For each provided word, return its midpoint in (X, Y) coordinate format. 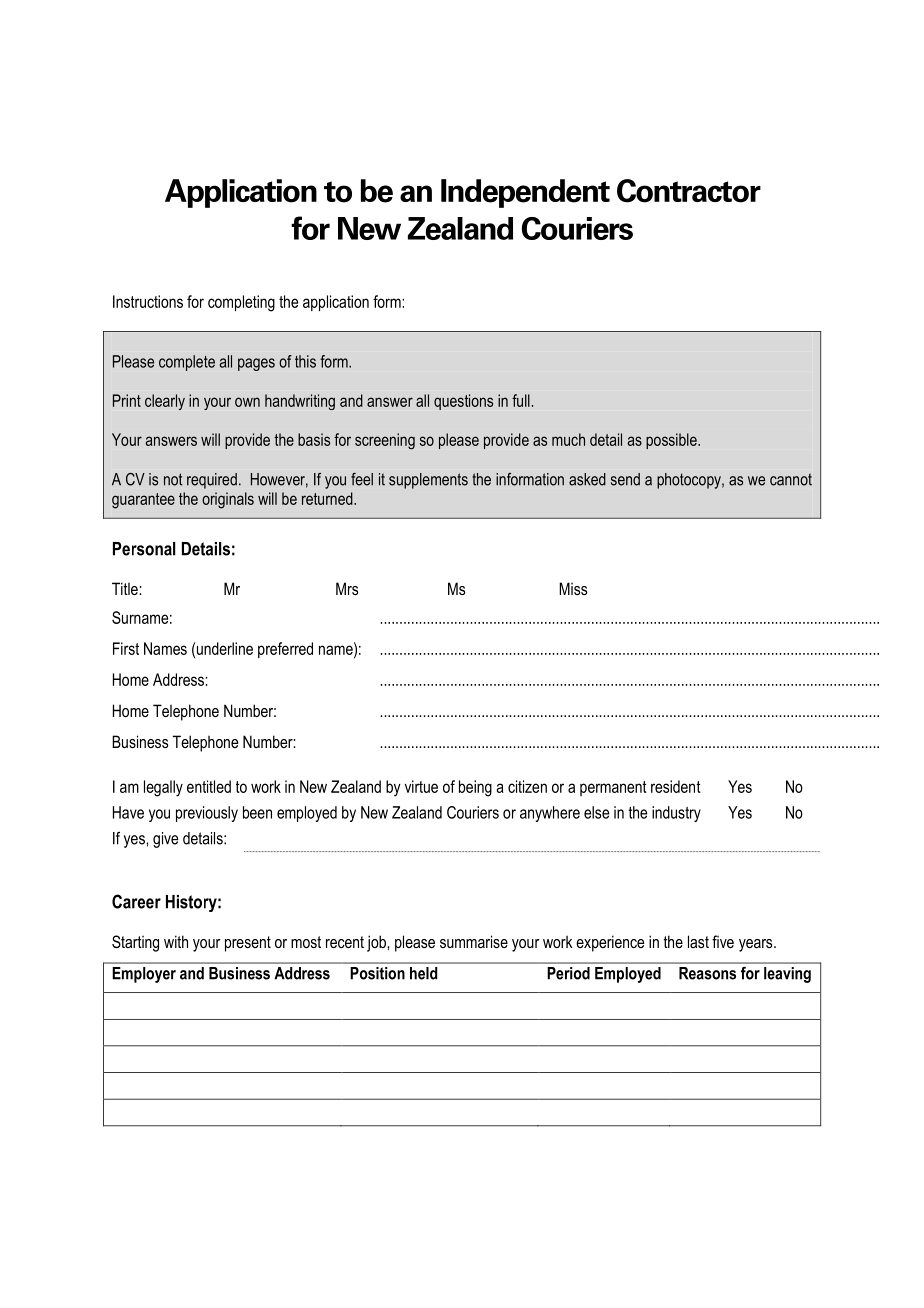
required (212, 481)
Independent (525, 193)
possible (672, 441)
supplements (428, 481)
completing (241, 303)
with (176, 941)
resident (676, 786)
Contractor (689, 191)
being (475, 788)
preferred (285, 650)
